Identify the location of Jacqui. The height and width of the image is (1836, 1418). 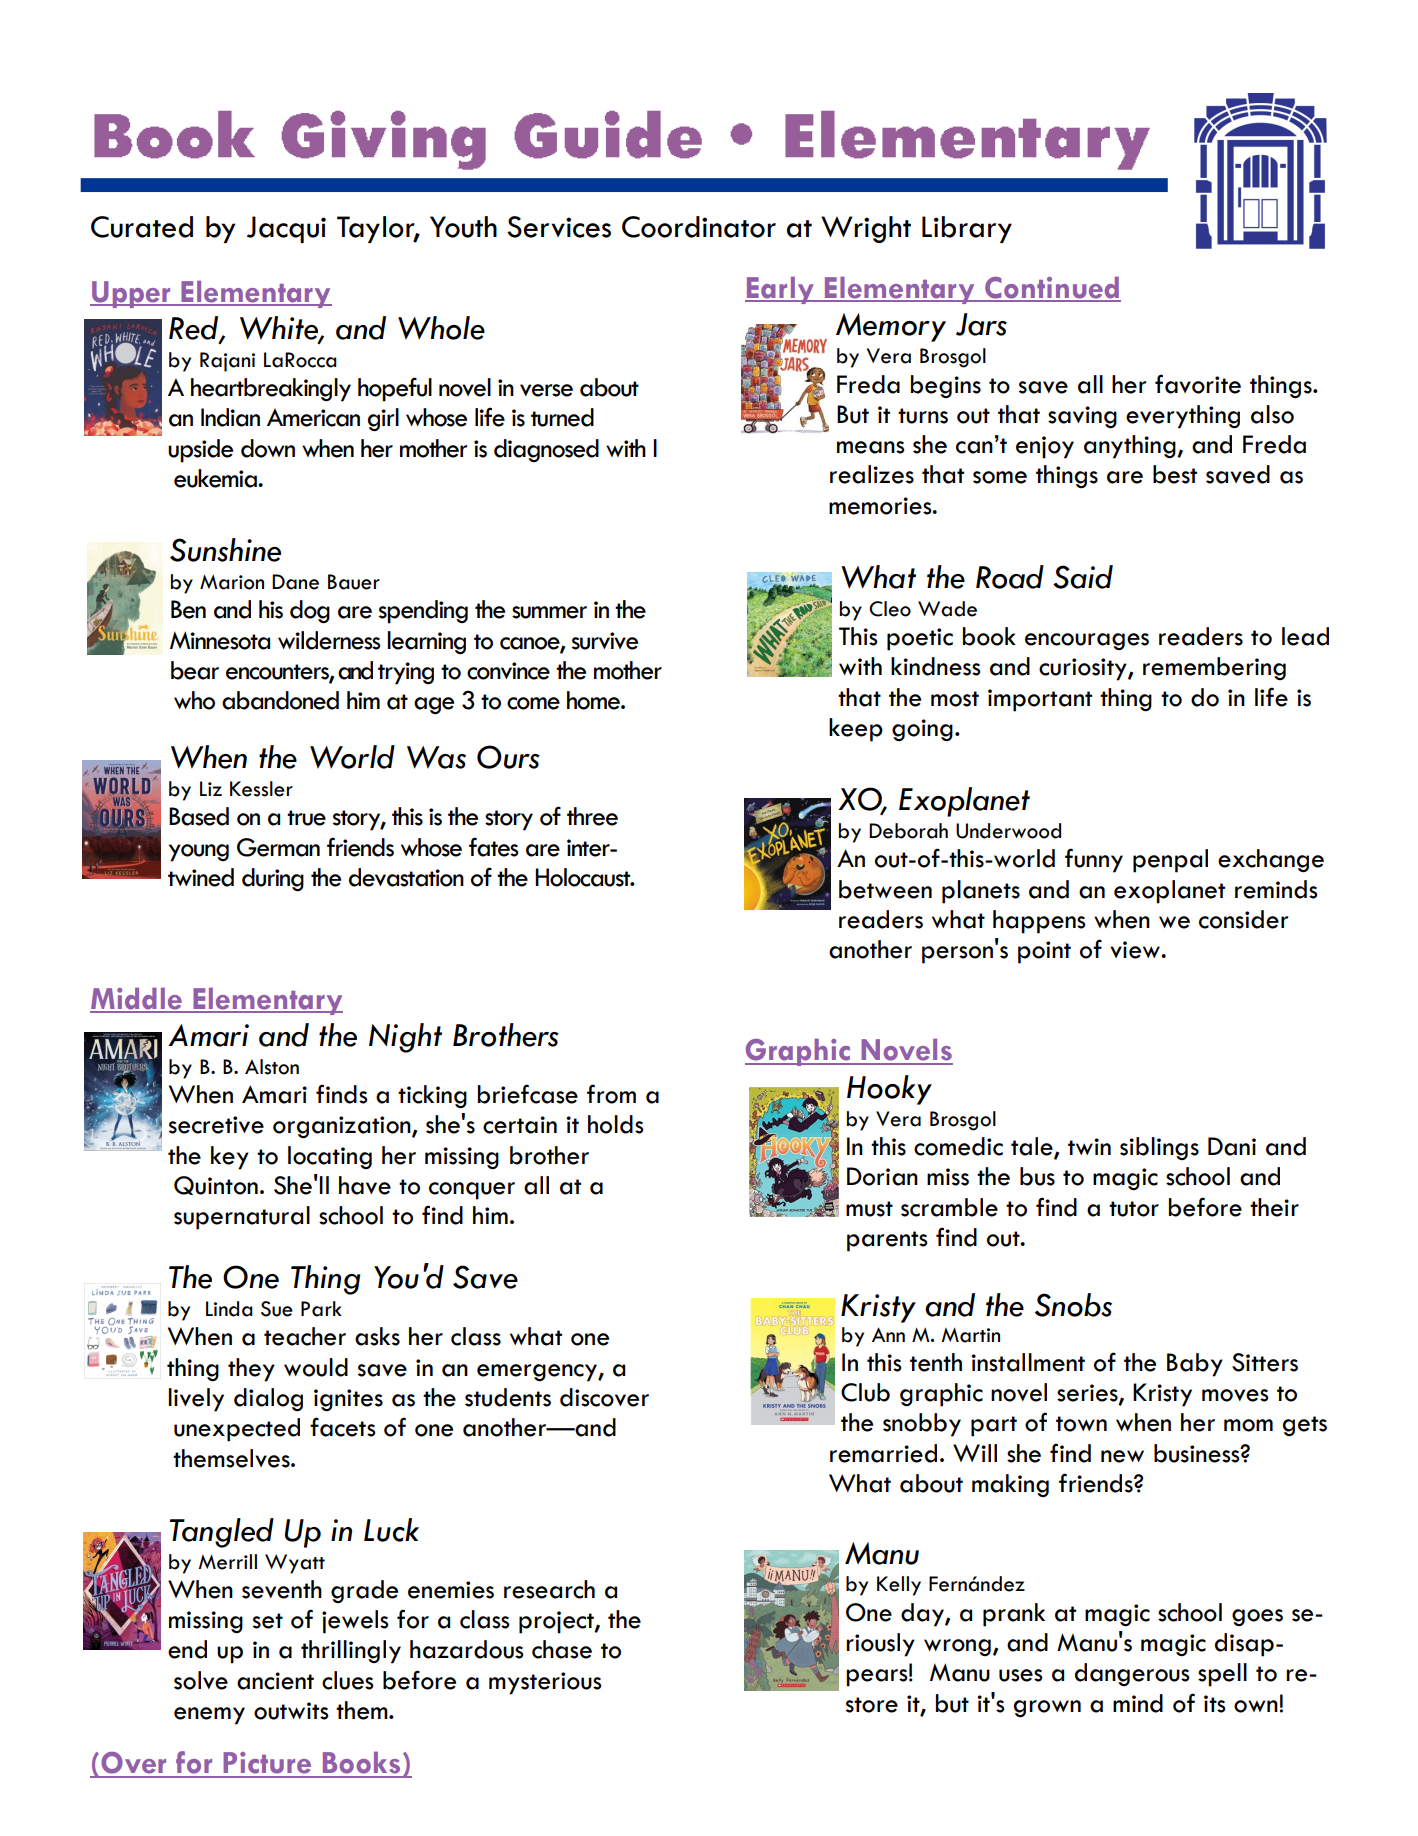
(286, 229).
